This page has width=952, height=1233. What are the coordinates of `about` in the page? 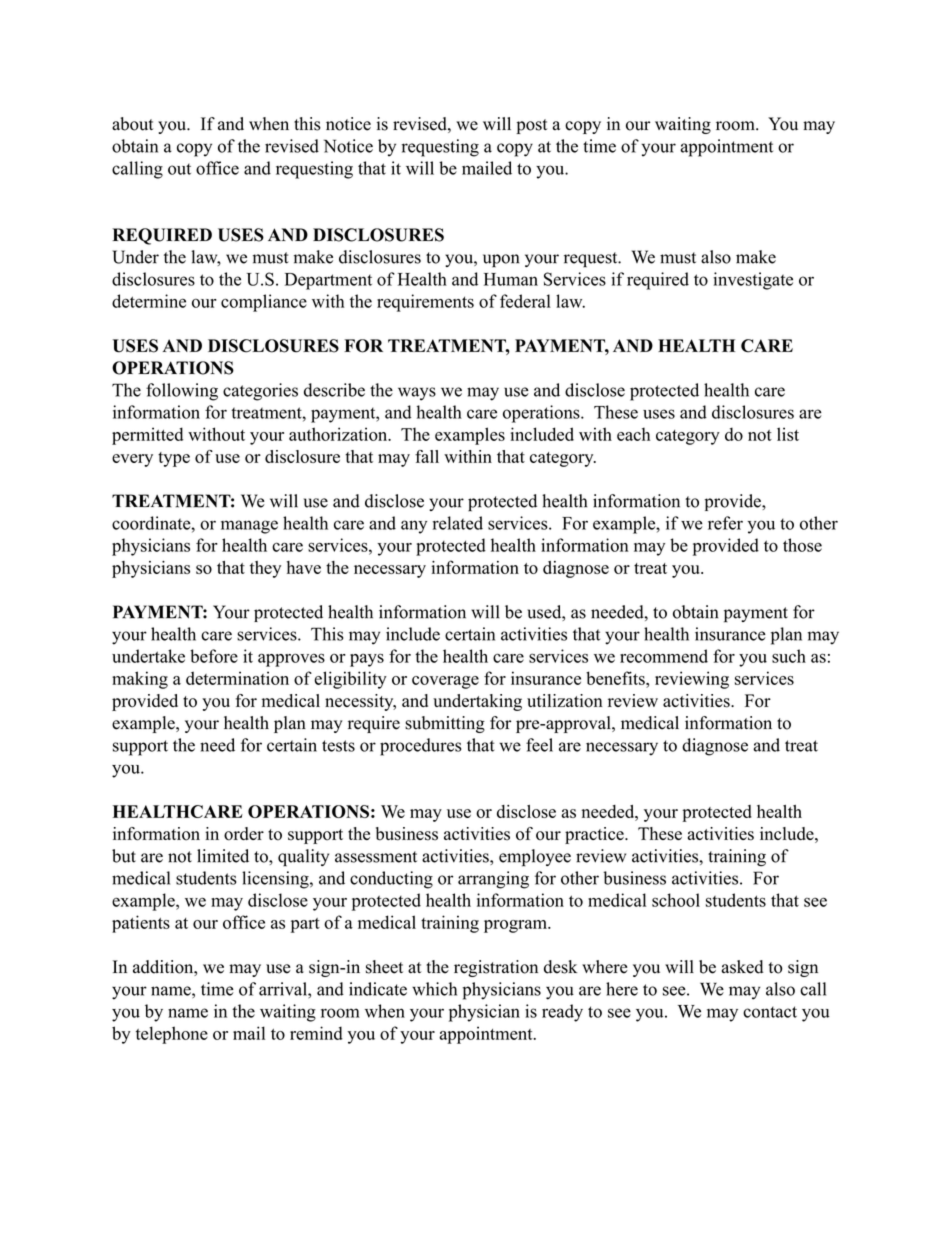 It's located at (133, 124).
